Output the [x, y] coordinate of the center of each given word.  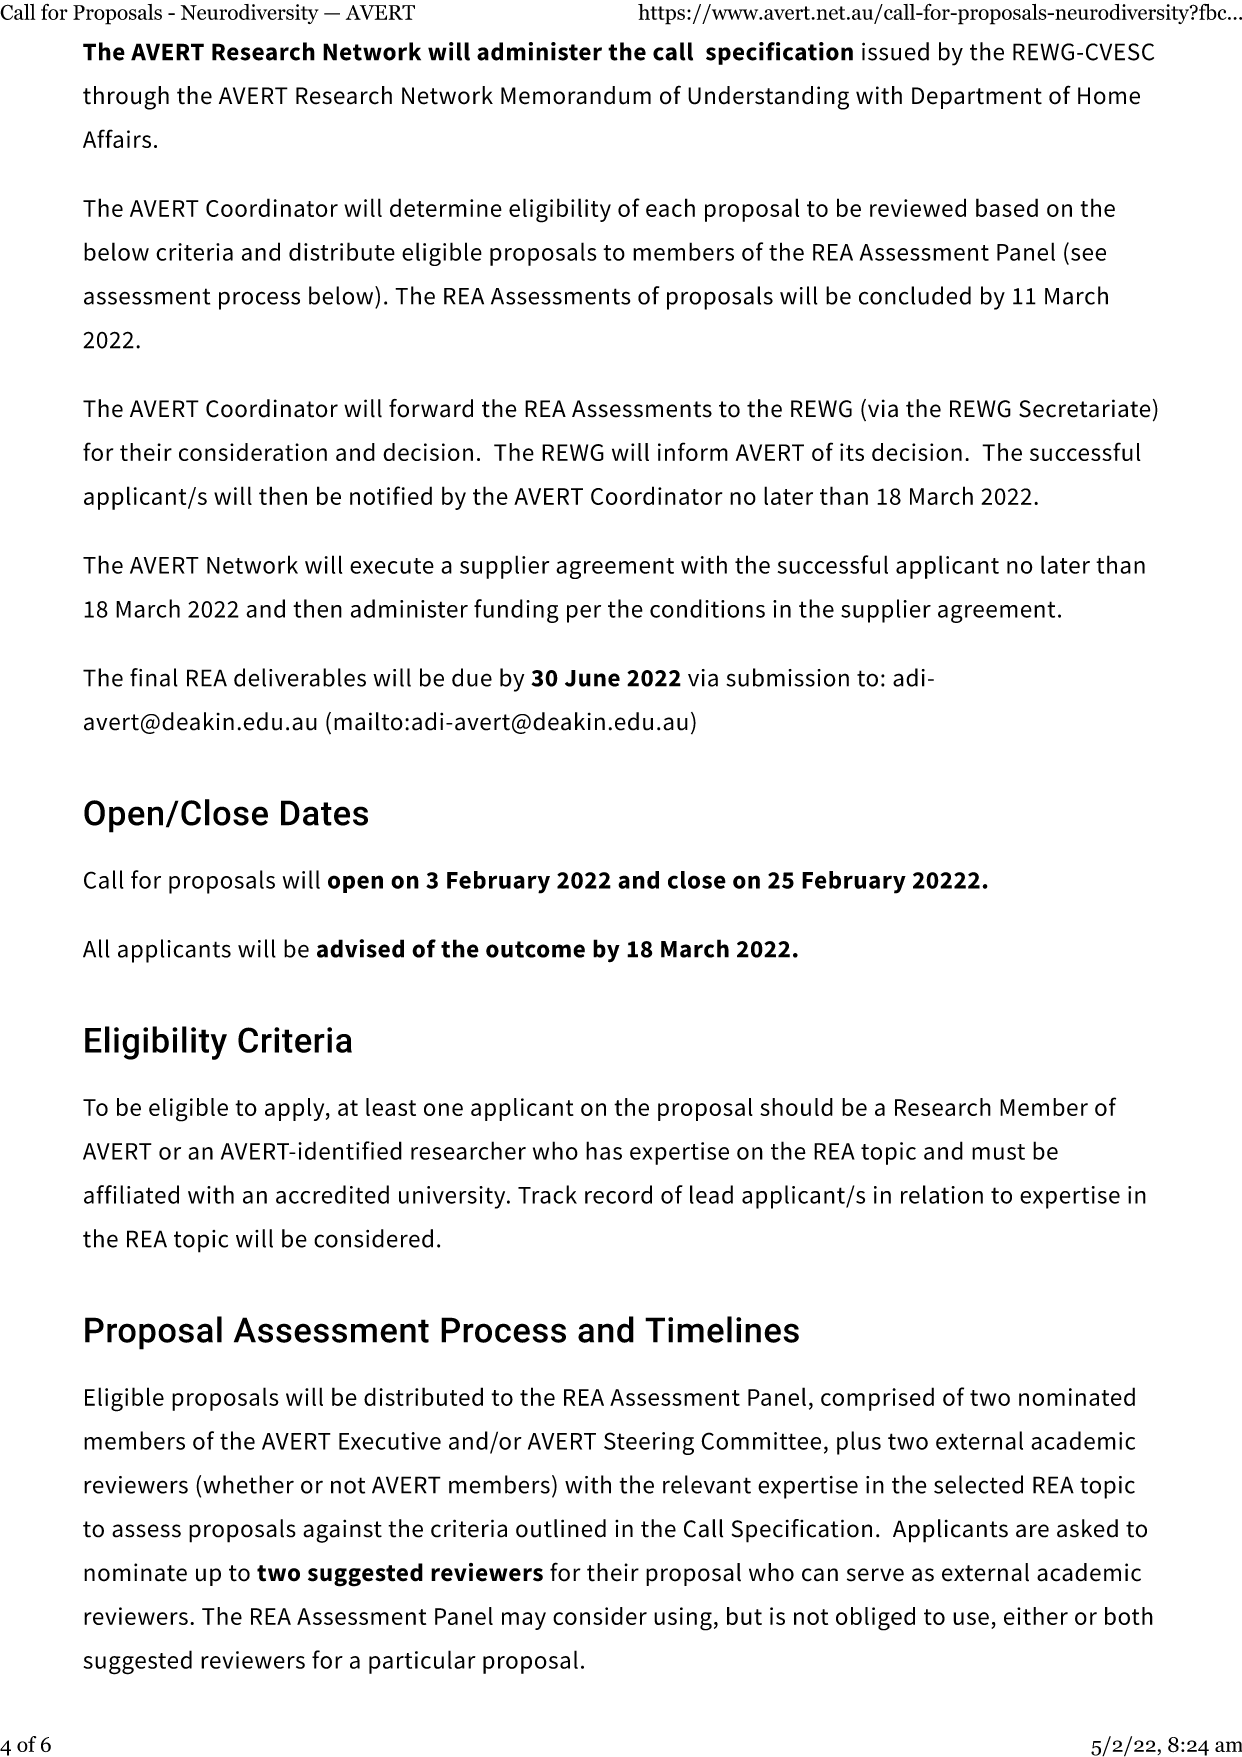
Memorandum [576, 95]
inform [693, 451]
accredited [332, 1194]
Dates [324, 813]
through [126, 98]
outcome [535, 949]
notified [391, 495]
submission [787, 677]
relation [942, 1194]
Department [977, 98]
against [342, 1531]
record [618, 1194]
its [852, 452]
